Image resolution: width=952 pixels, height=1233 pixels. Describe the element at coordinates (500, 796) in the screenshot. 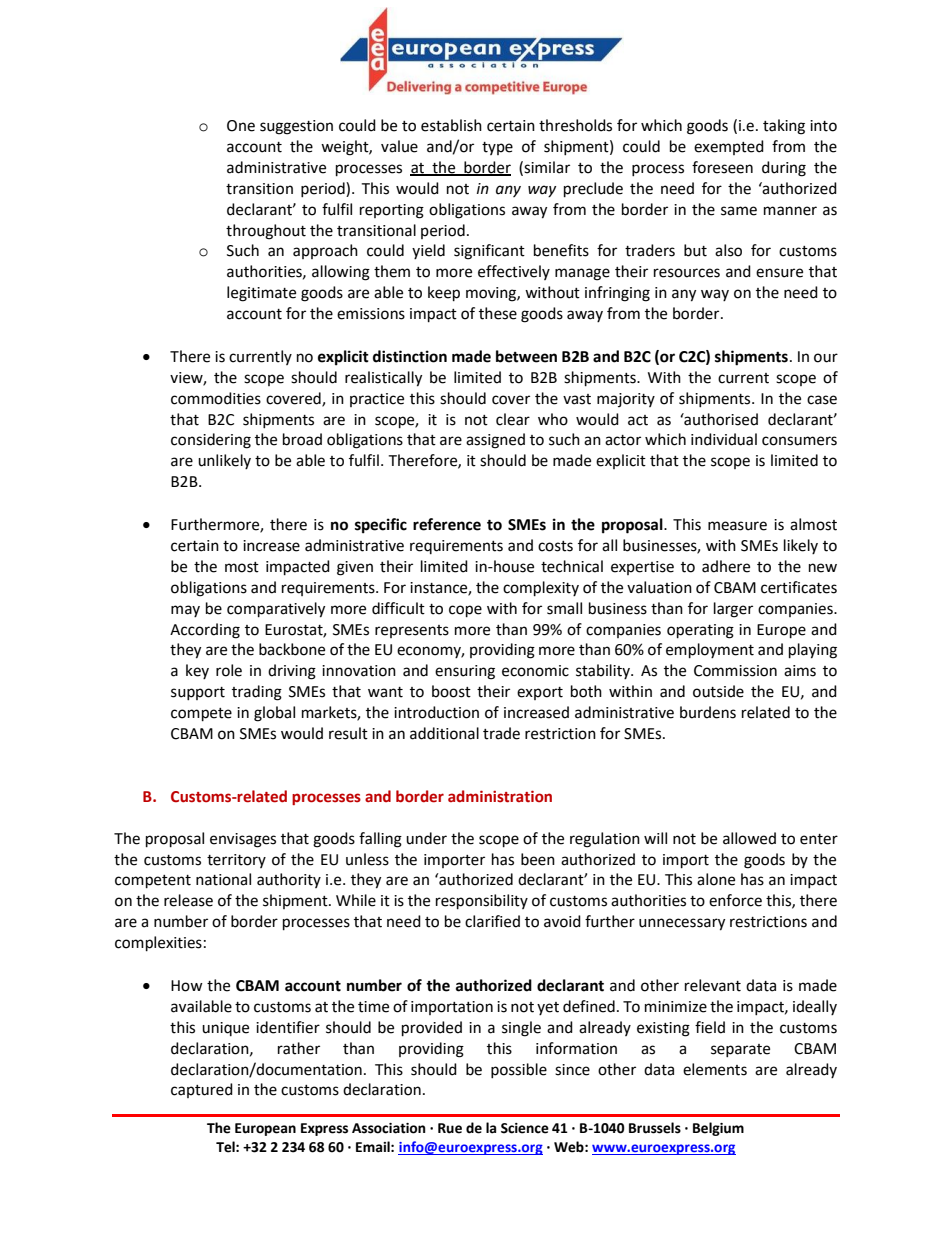

I see `administration` at that location.
